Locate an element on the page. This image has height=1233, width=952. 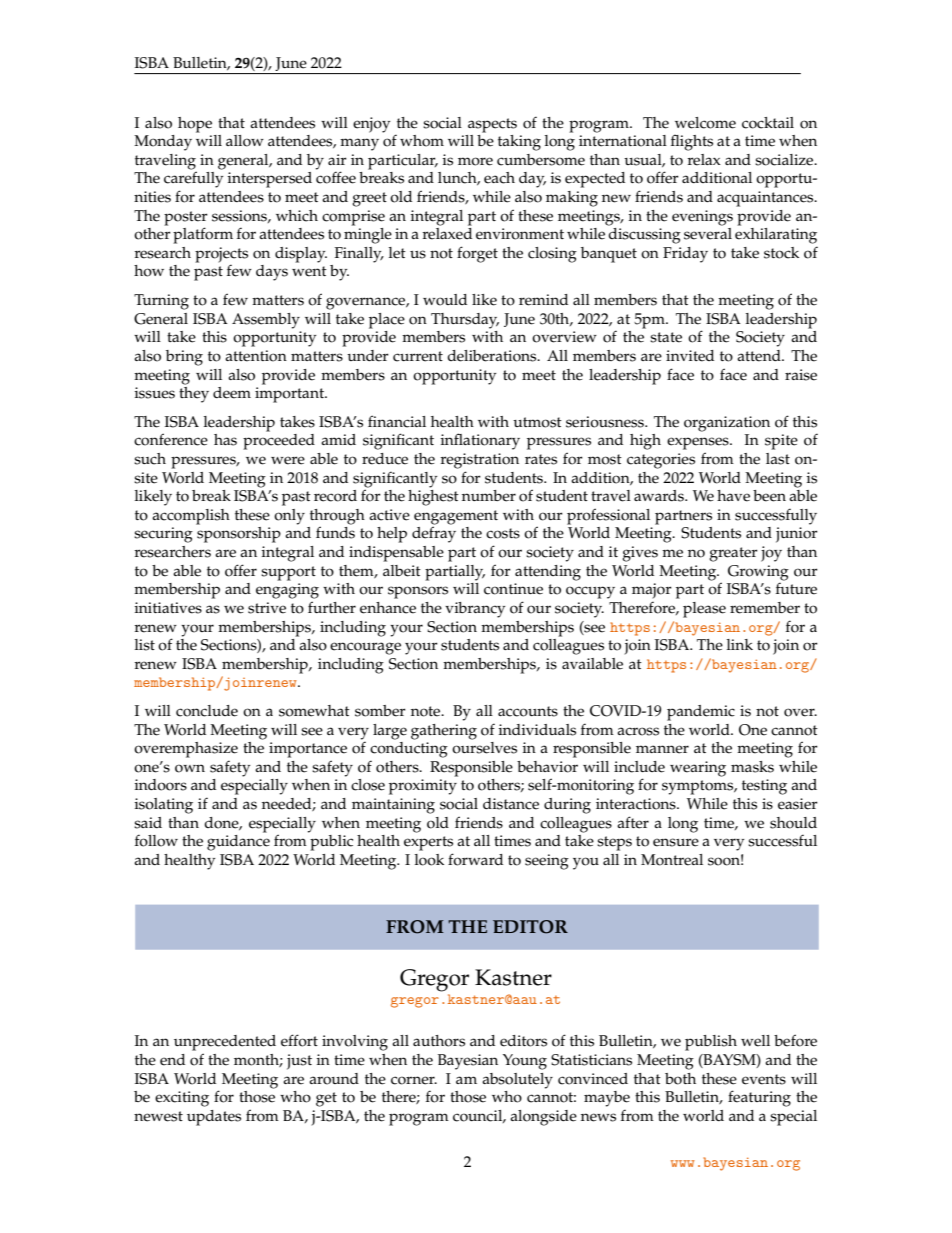
deem is located at coordinates (232, 393).
